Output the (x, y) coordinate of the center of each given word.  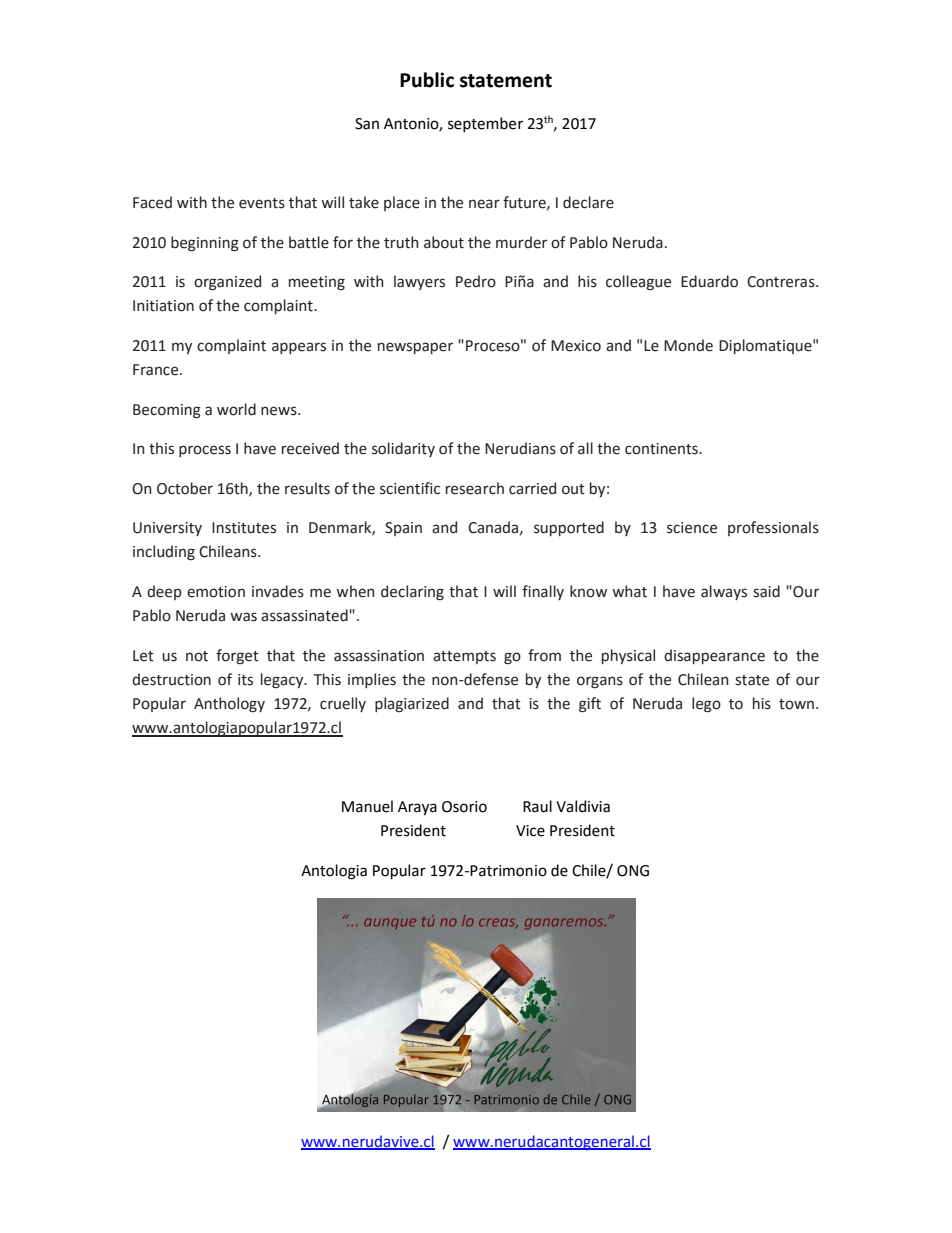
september (485, 124)
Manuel (367, 806)
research (475, 488)
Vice (530, 831)
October (185, 488)
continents (662, 449)
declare (588, 202)
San (367, 124)
